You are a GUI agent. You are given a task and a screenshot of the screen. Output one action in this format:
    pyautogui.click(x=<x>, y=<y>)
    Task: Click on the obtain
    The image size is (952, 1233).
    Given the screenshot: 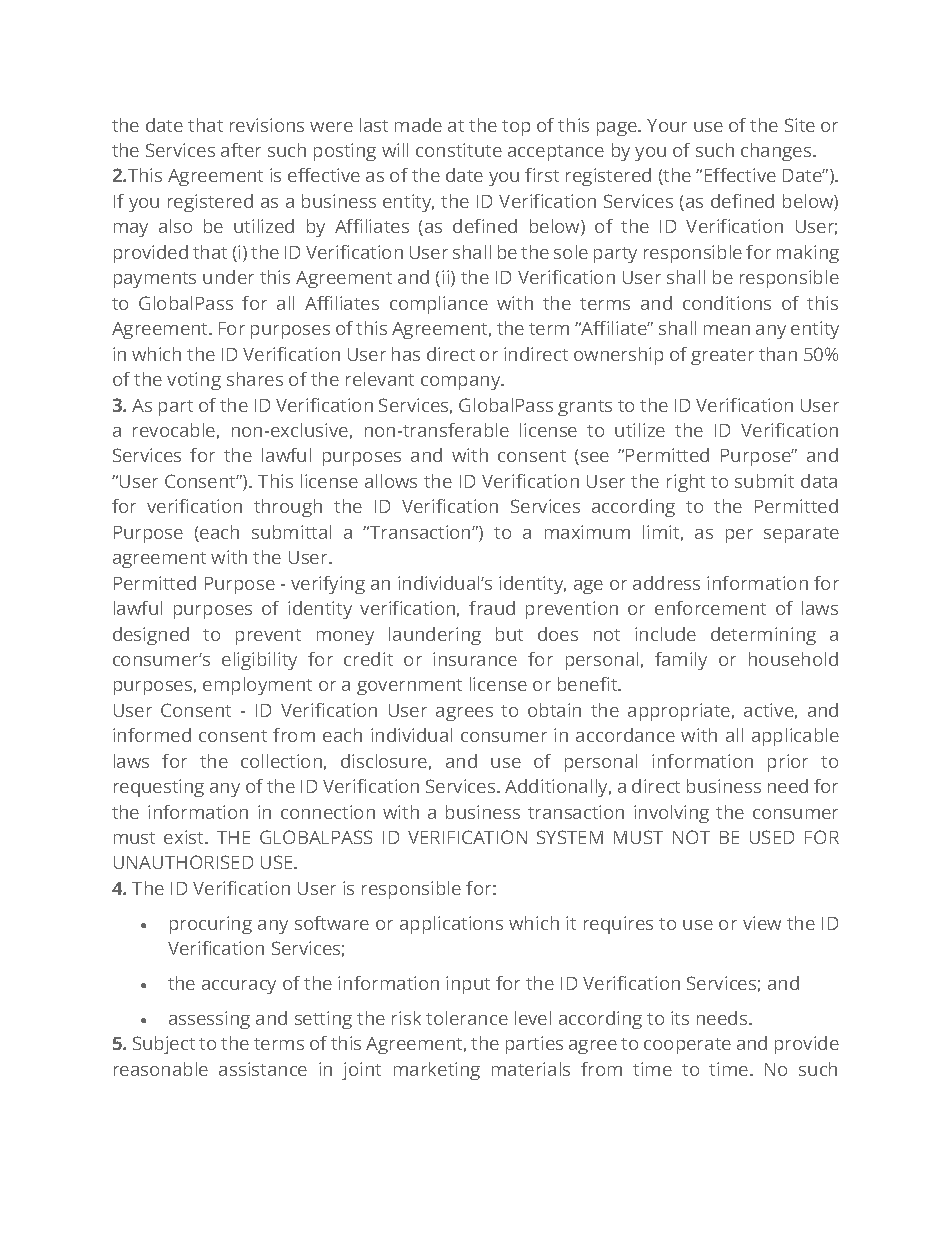 What is the action you would take?
    pyautogui.click(x=554, y=710)
